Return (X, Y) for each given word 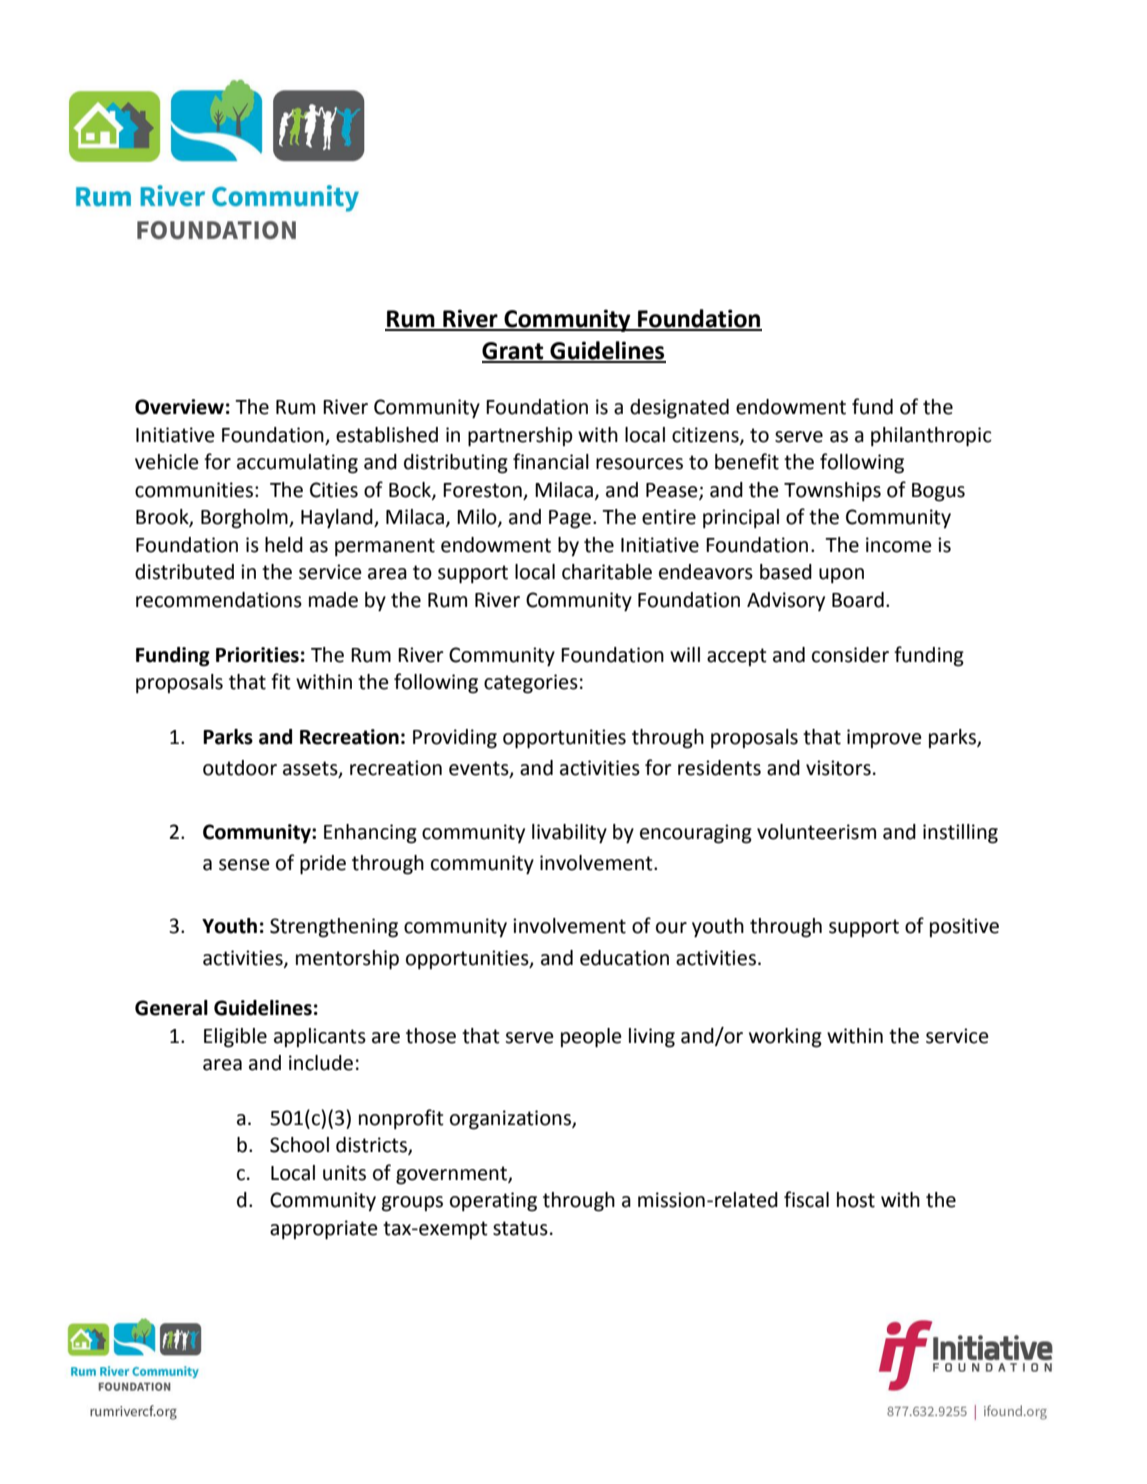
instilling (960, 834)
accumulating (297, 464)
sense (244, 865)
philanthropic (931, 437)
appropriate (324, 1230)
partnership (520, 437)
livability (569, 834)
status (520, 1228)
